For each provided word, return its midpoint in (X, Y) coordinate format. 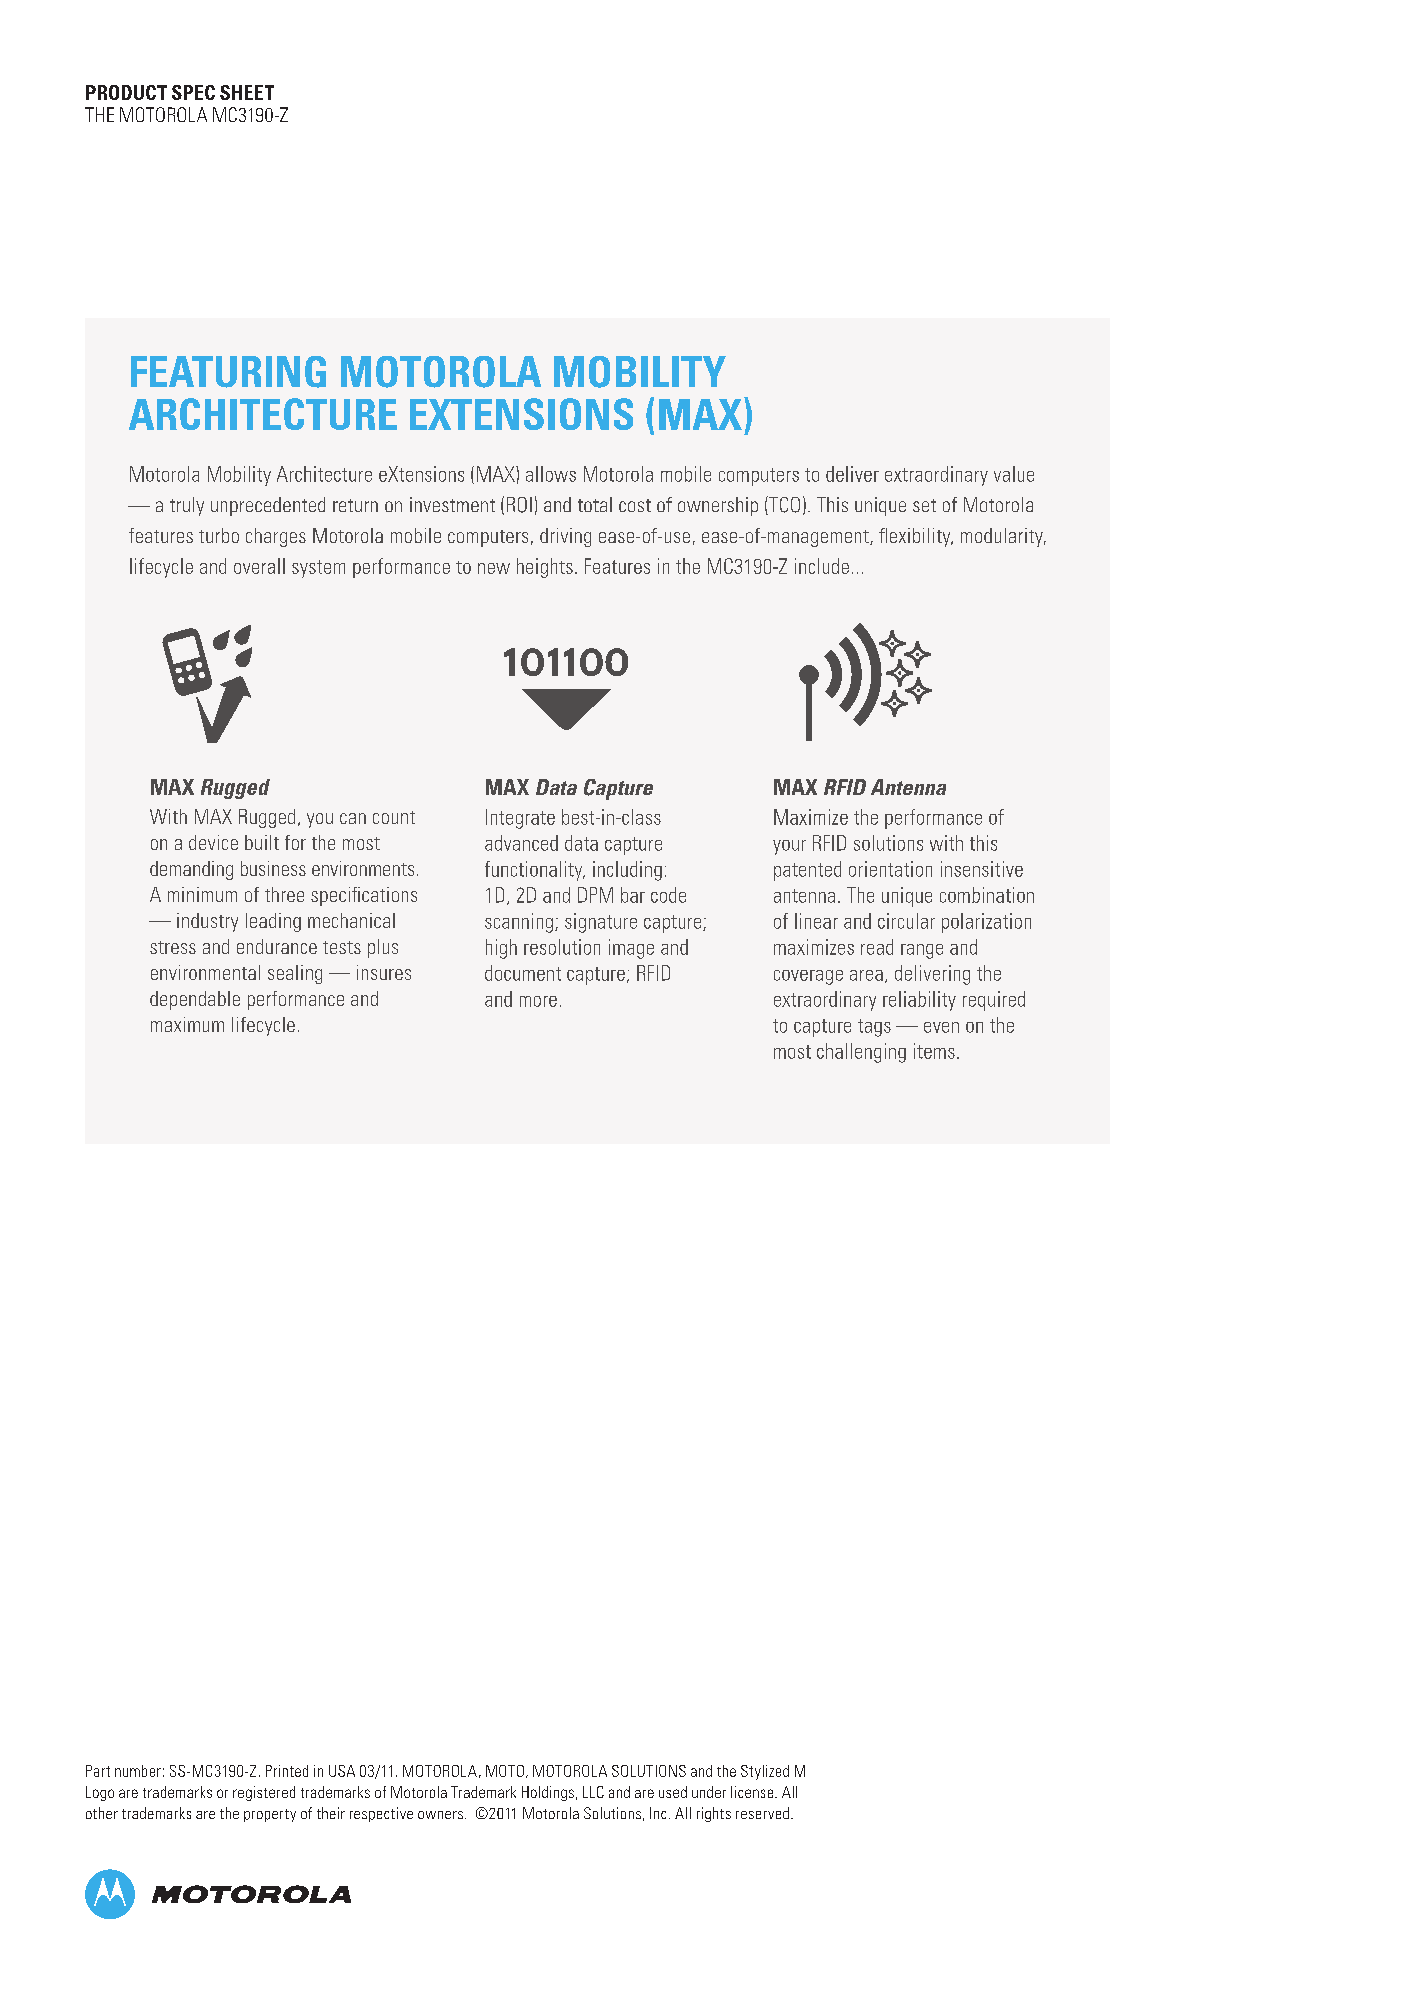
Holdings (548, 1793)
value (1014, 474)
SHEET (247, 92)
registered (264, 1793)
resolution (562, 947)
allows (551, 474)
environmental (205, 972)
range (922, 951)
